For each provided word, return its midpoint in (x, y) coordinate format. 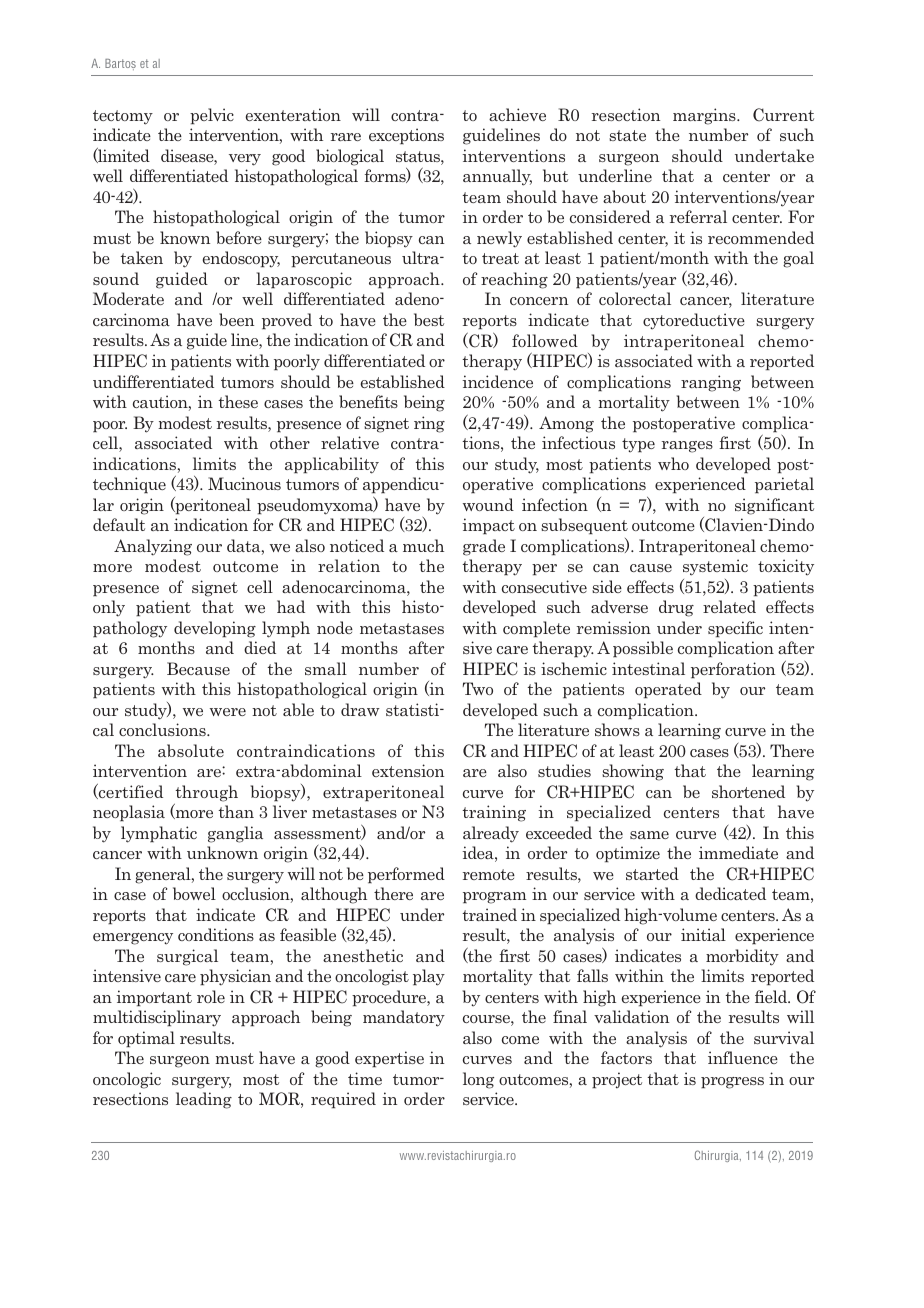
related (729, 606)
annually (497, 177)
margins (705, 116)
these (238, 401)
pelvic (212, 116)
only (109, 608)
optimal (146, 1039)
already (491, 834)
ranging (711, 383)
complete (536, 629)
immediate (738, 852)
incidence (497, 381)
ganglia (235, 834)
